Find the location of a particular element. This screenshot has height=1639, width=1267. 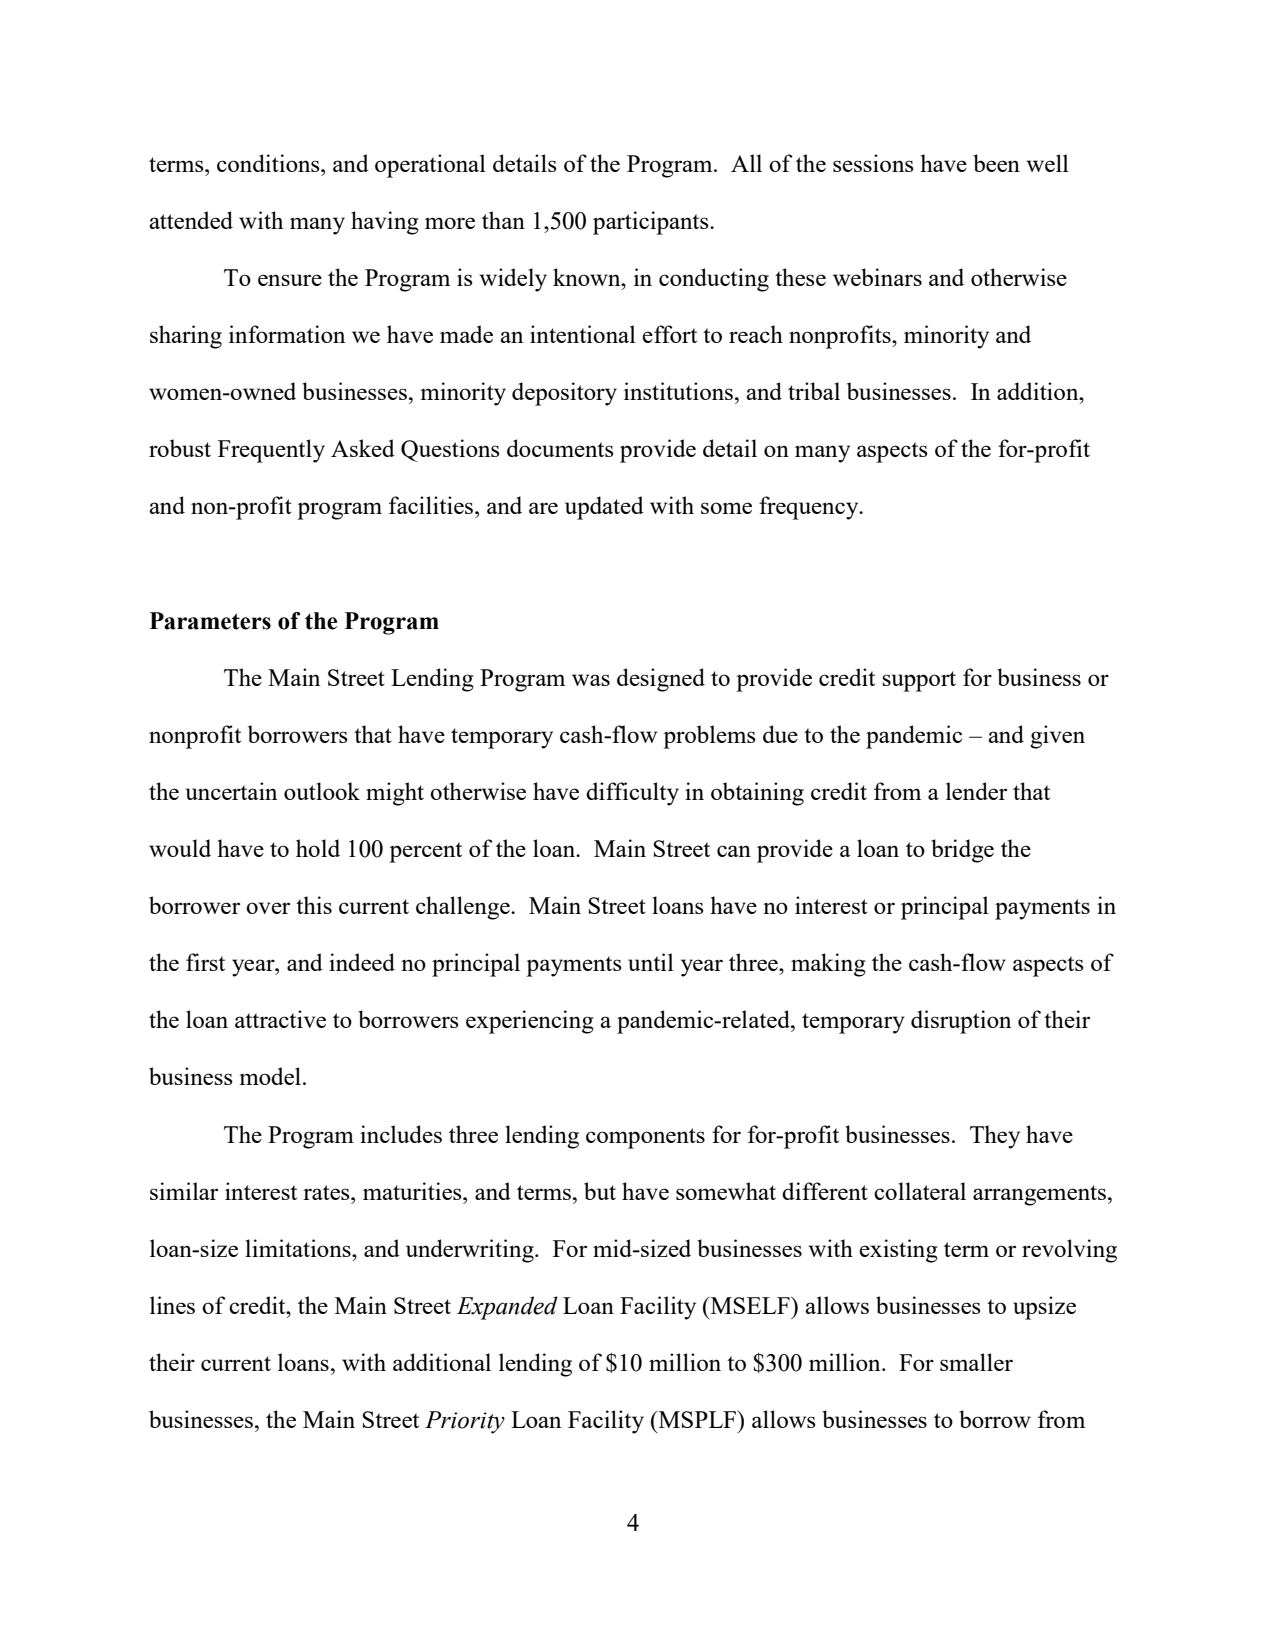

lines is located at coordinates (172, 1305).
